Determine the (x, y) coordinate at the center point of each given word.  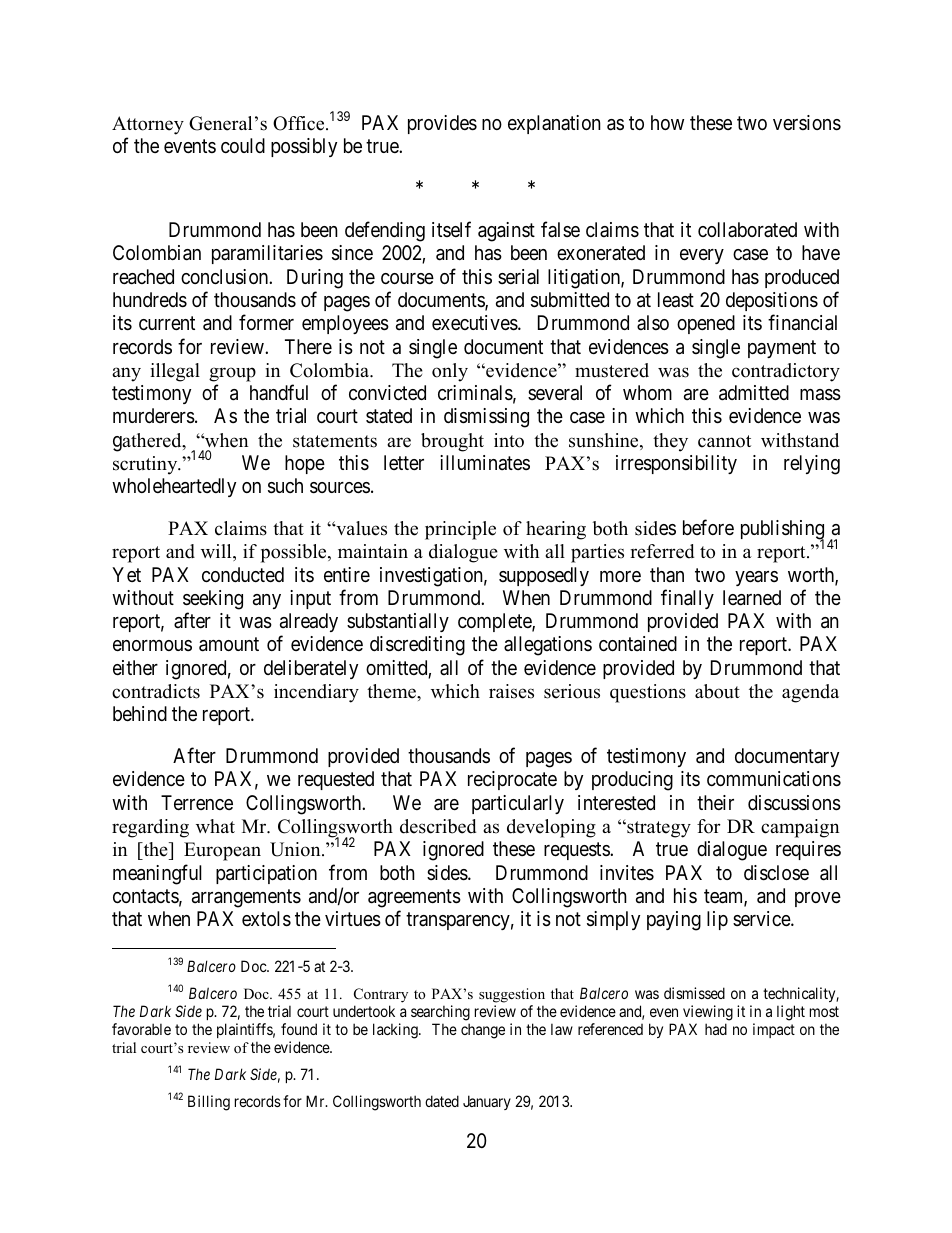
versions (807, 123)
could (243, 145)
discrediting (417, 646)
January (487, 1102)
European (222, 851)
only (450, 372)
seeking (213, 600)
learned (752, 598)
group (232, 374)
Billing (209, 1103)
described (438, 826)
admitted (754, 393)
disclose (776, 873)
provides (442, 124)
